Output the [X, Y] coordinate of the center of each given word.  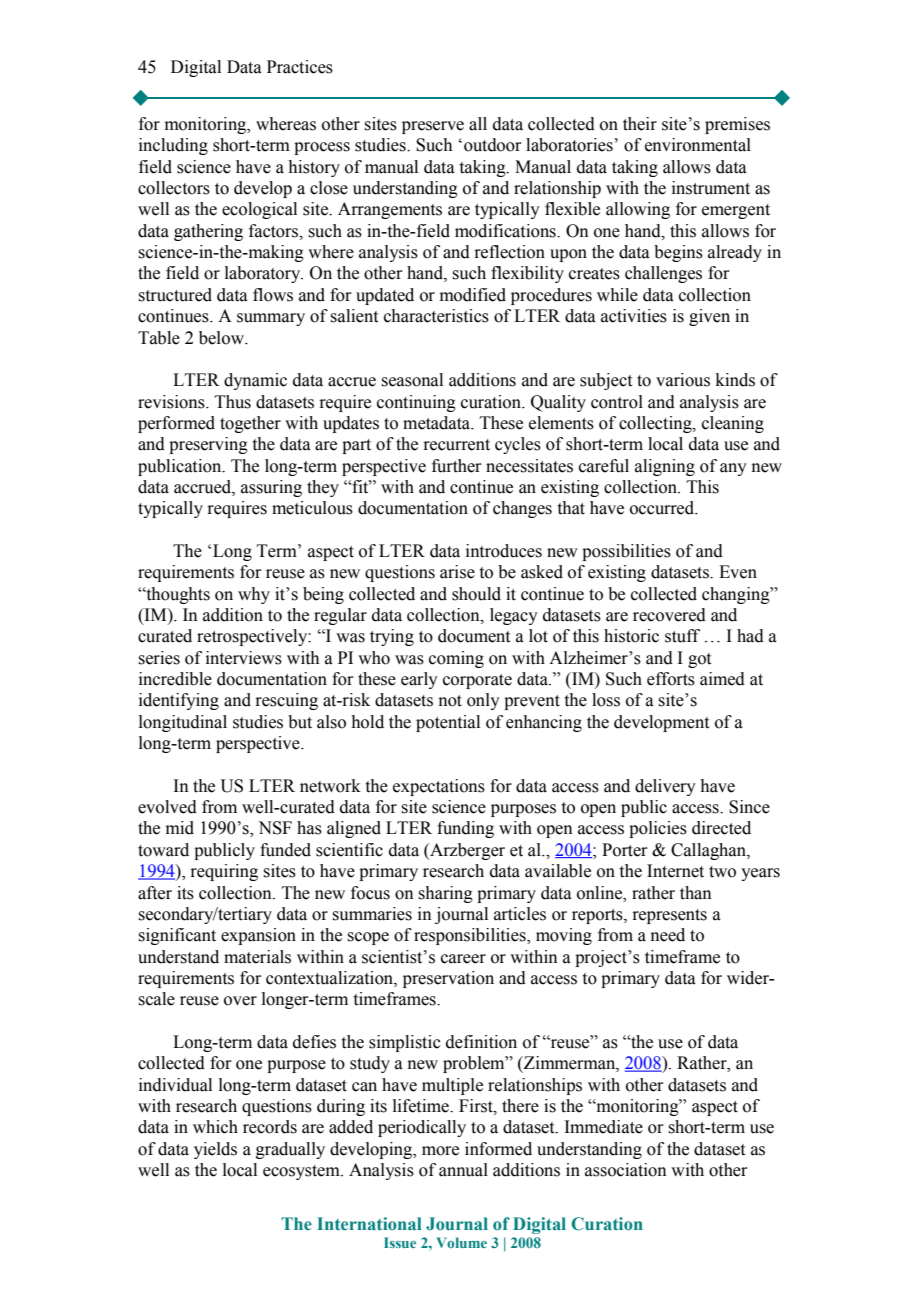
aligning [665, 467]
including [173, 146]
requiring [224, 872]
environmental [698, 145]
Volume [461, 1242]
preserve [433, 127]
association [626, 1170]
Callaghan [709, 851]
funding [465, 829]
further [457, 466]
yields [215, 1150]
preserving [208, 445]
